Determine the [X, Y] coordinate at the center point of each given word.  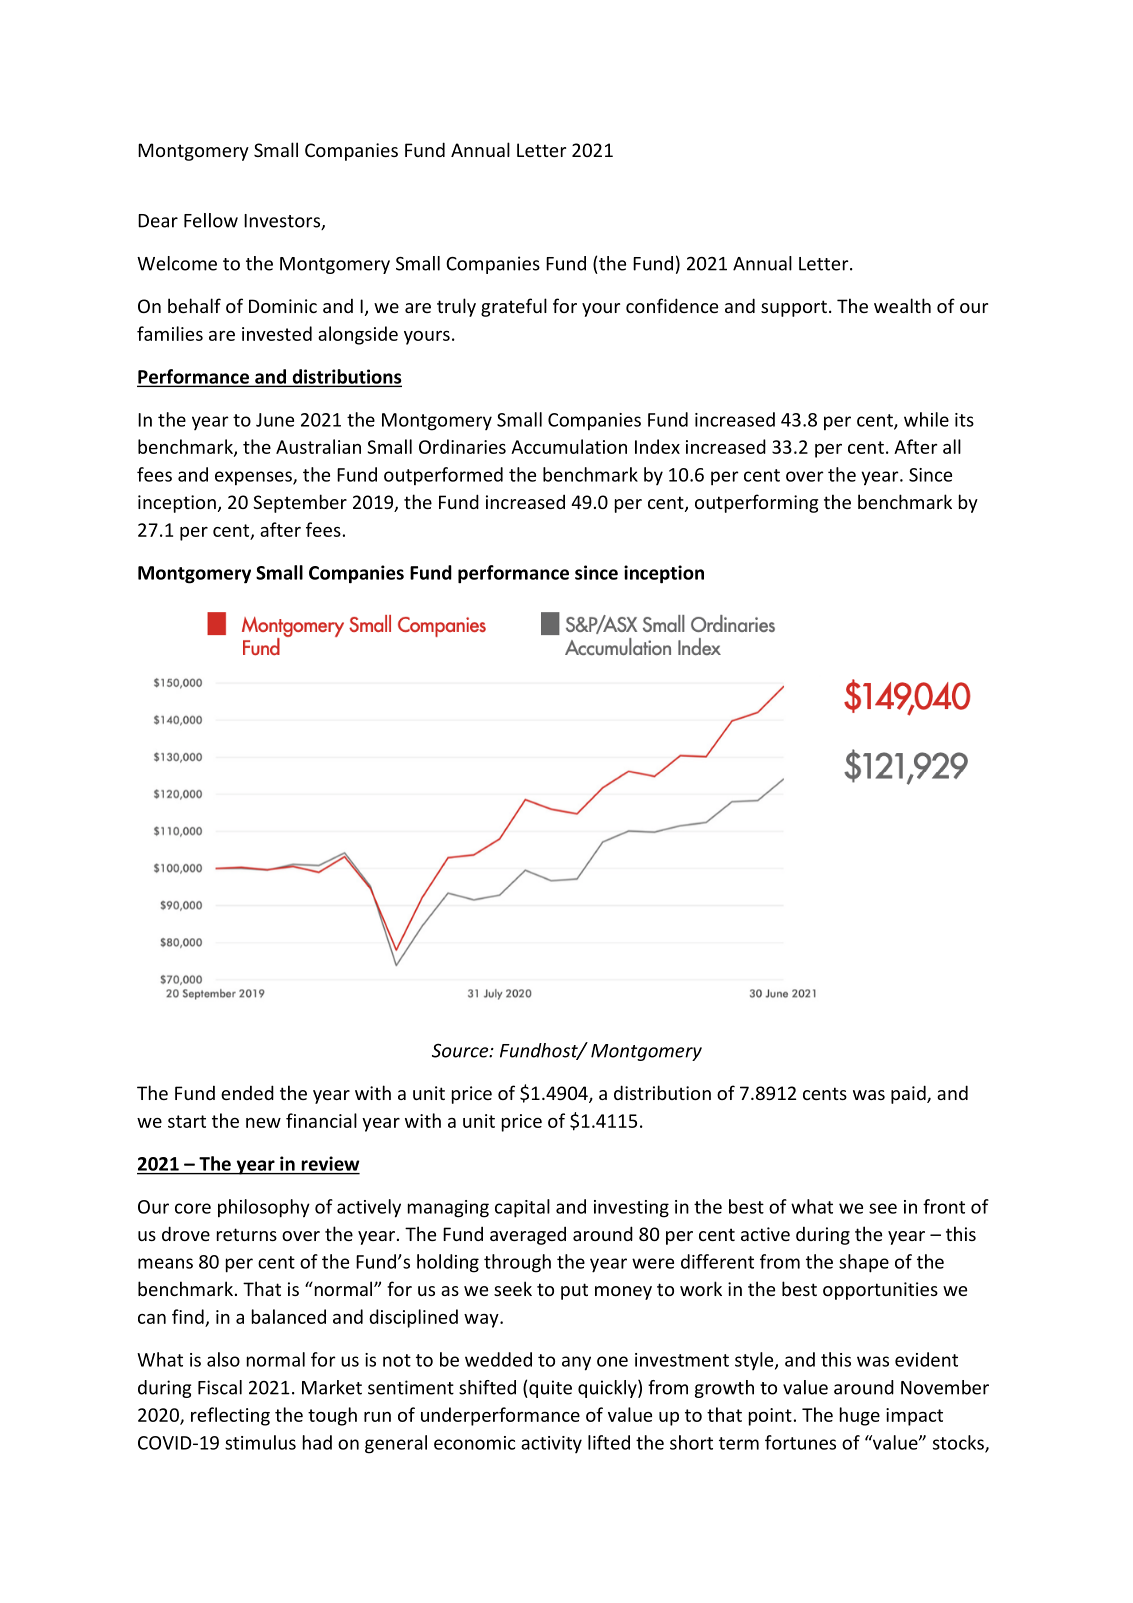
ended [247, 1092]
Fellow [211, 220]
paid [909, 1094]
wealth [902, 305]
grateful [514, 307]
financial [321, 1120]
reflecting [230, 1416]
